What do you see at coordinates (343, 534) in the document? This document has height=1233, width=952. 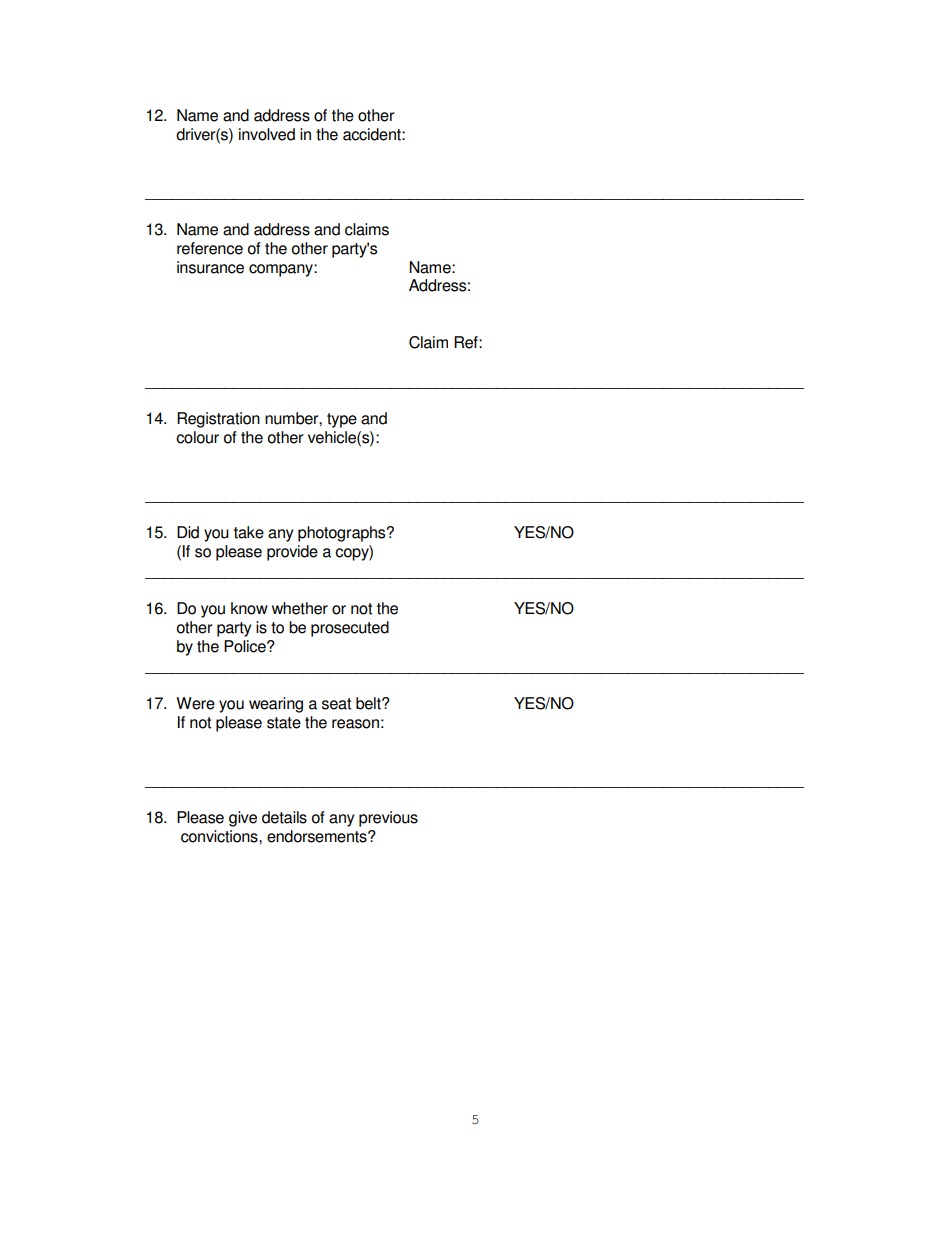 I see `photographs` at bounding box center [343, 534].
